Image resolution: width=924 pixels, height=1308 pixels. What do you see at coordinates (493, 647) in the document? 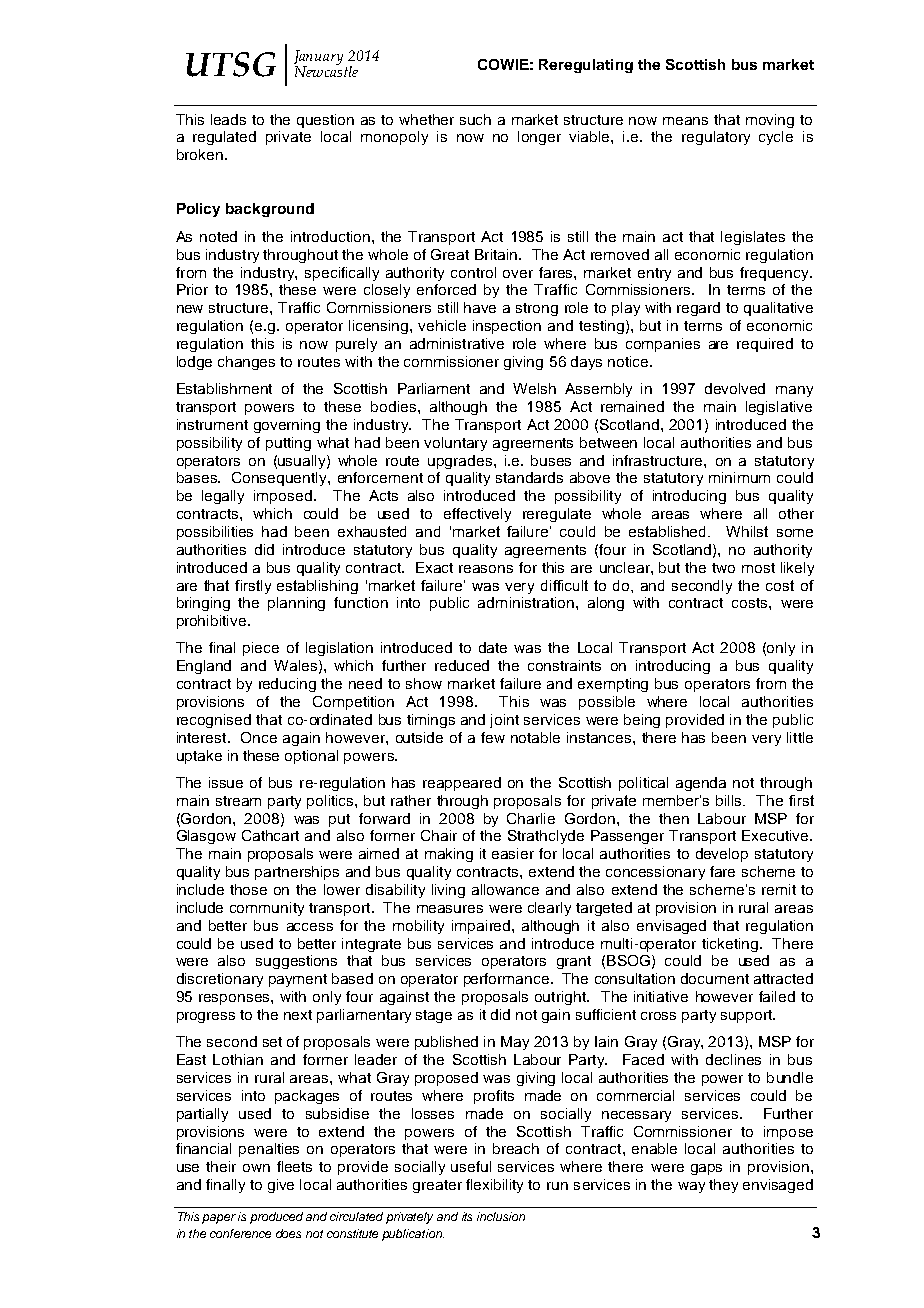
I see `date` at bounding box center [493, 647].
